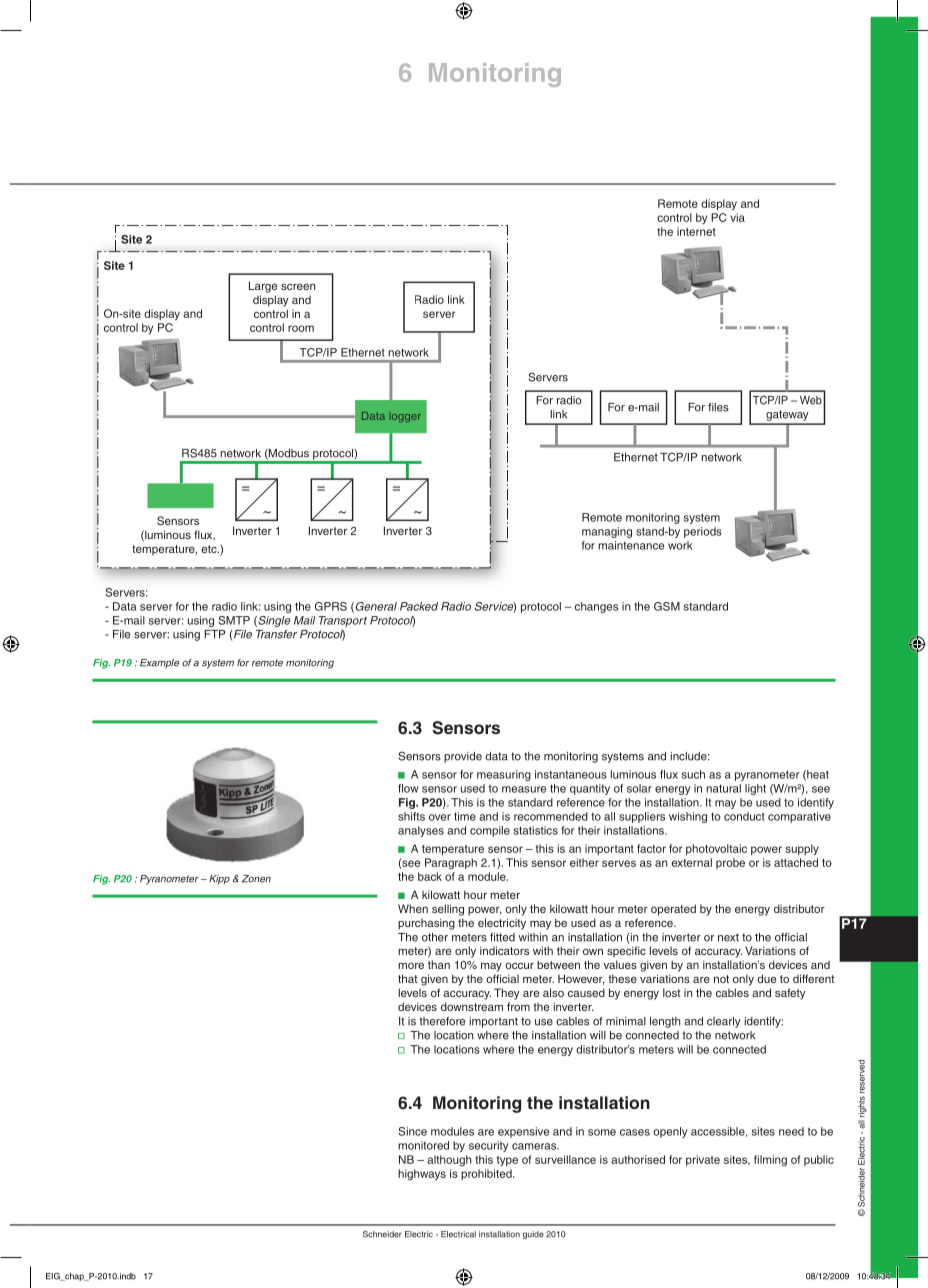 Image resolution: width=928 pixels, height=1288 pixels. What do you see at coordinates (298, 287) in the screenshot?
I see `screen` at bounding box center [298, 287].
